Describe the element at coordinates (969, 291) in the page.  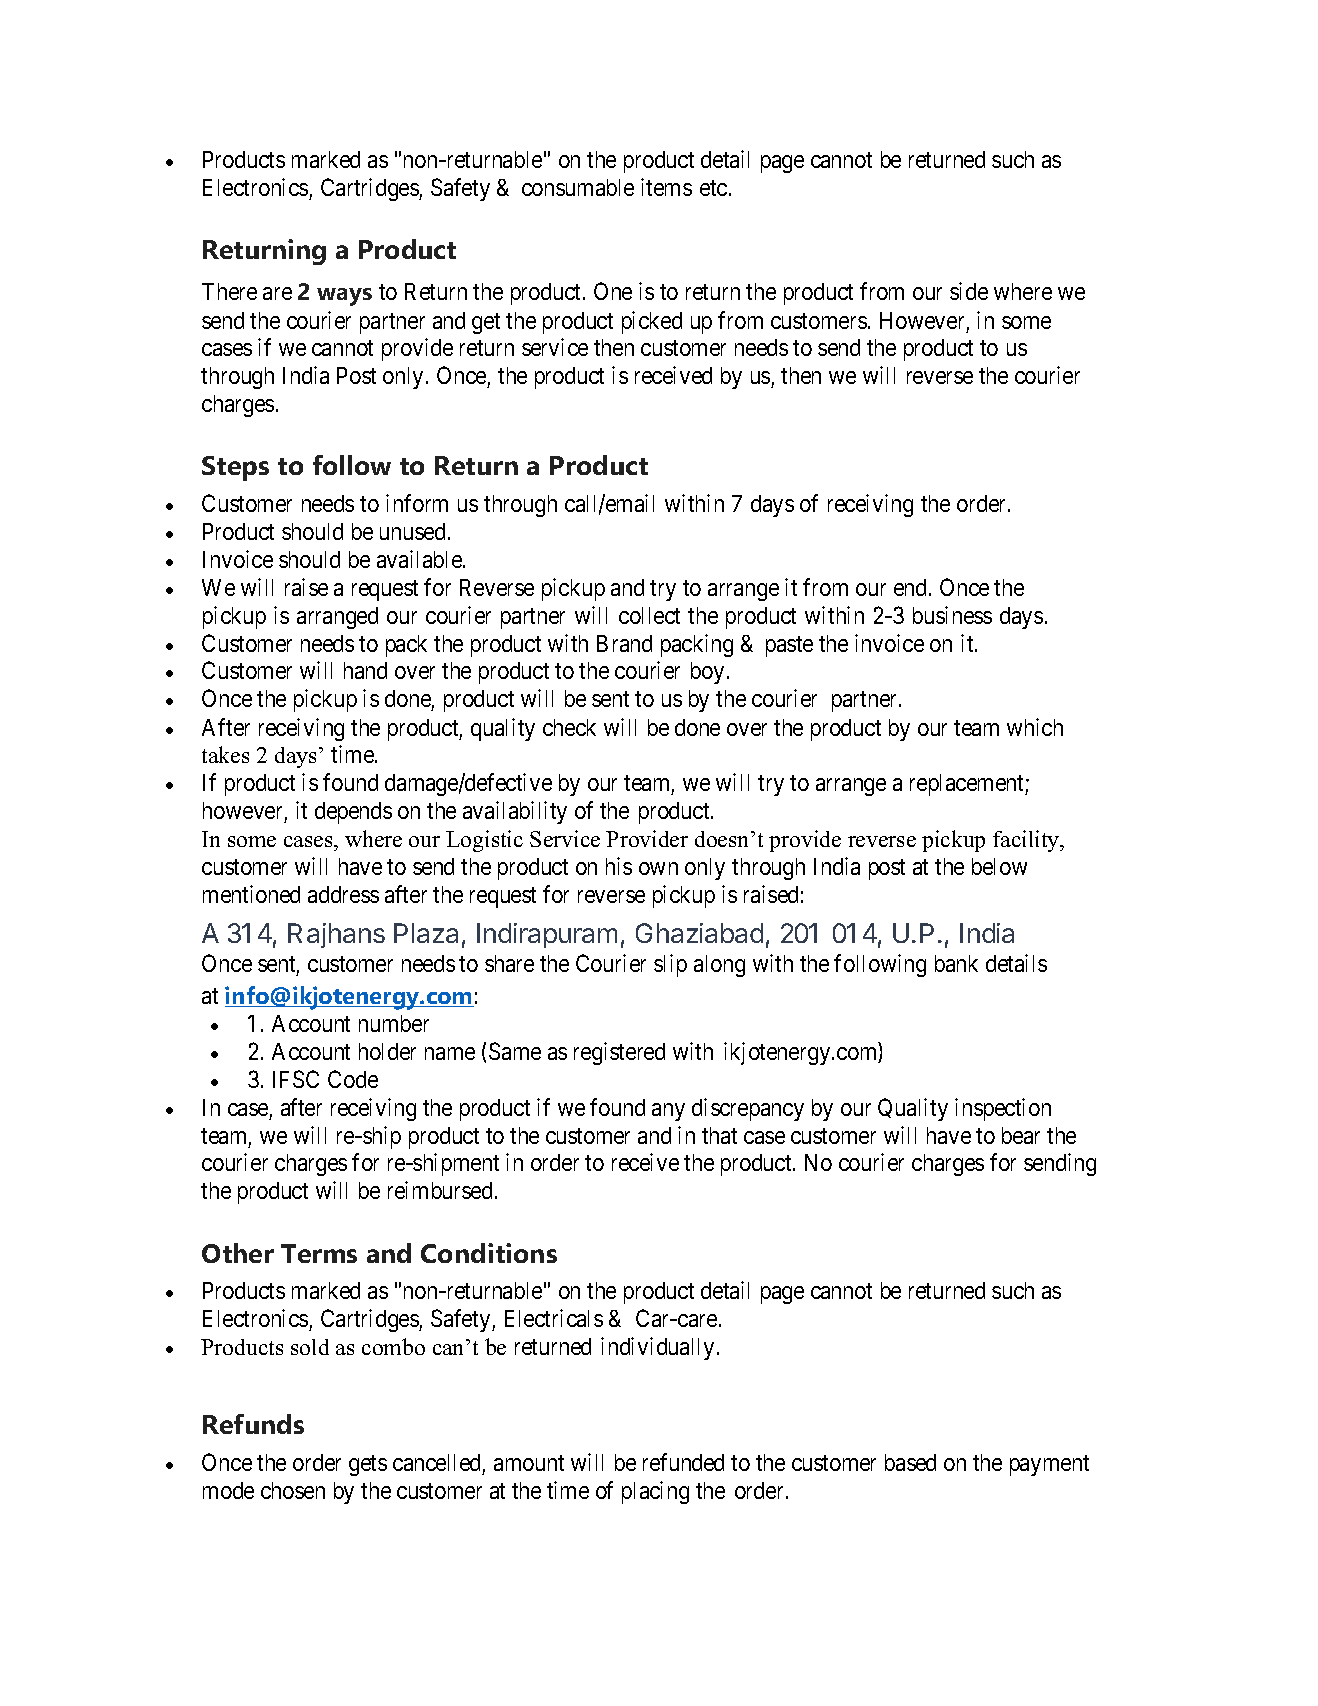
I see `side` at that location.
